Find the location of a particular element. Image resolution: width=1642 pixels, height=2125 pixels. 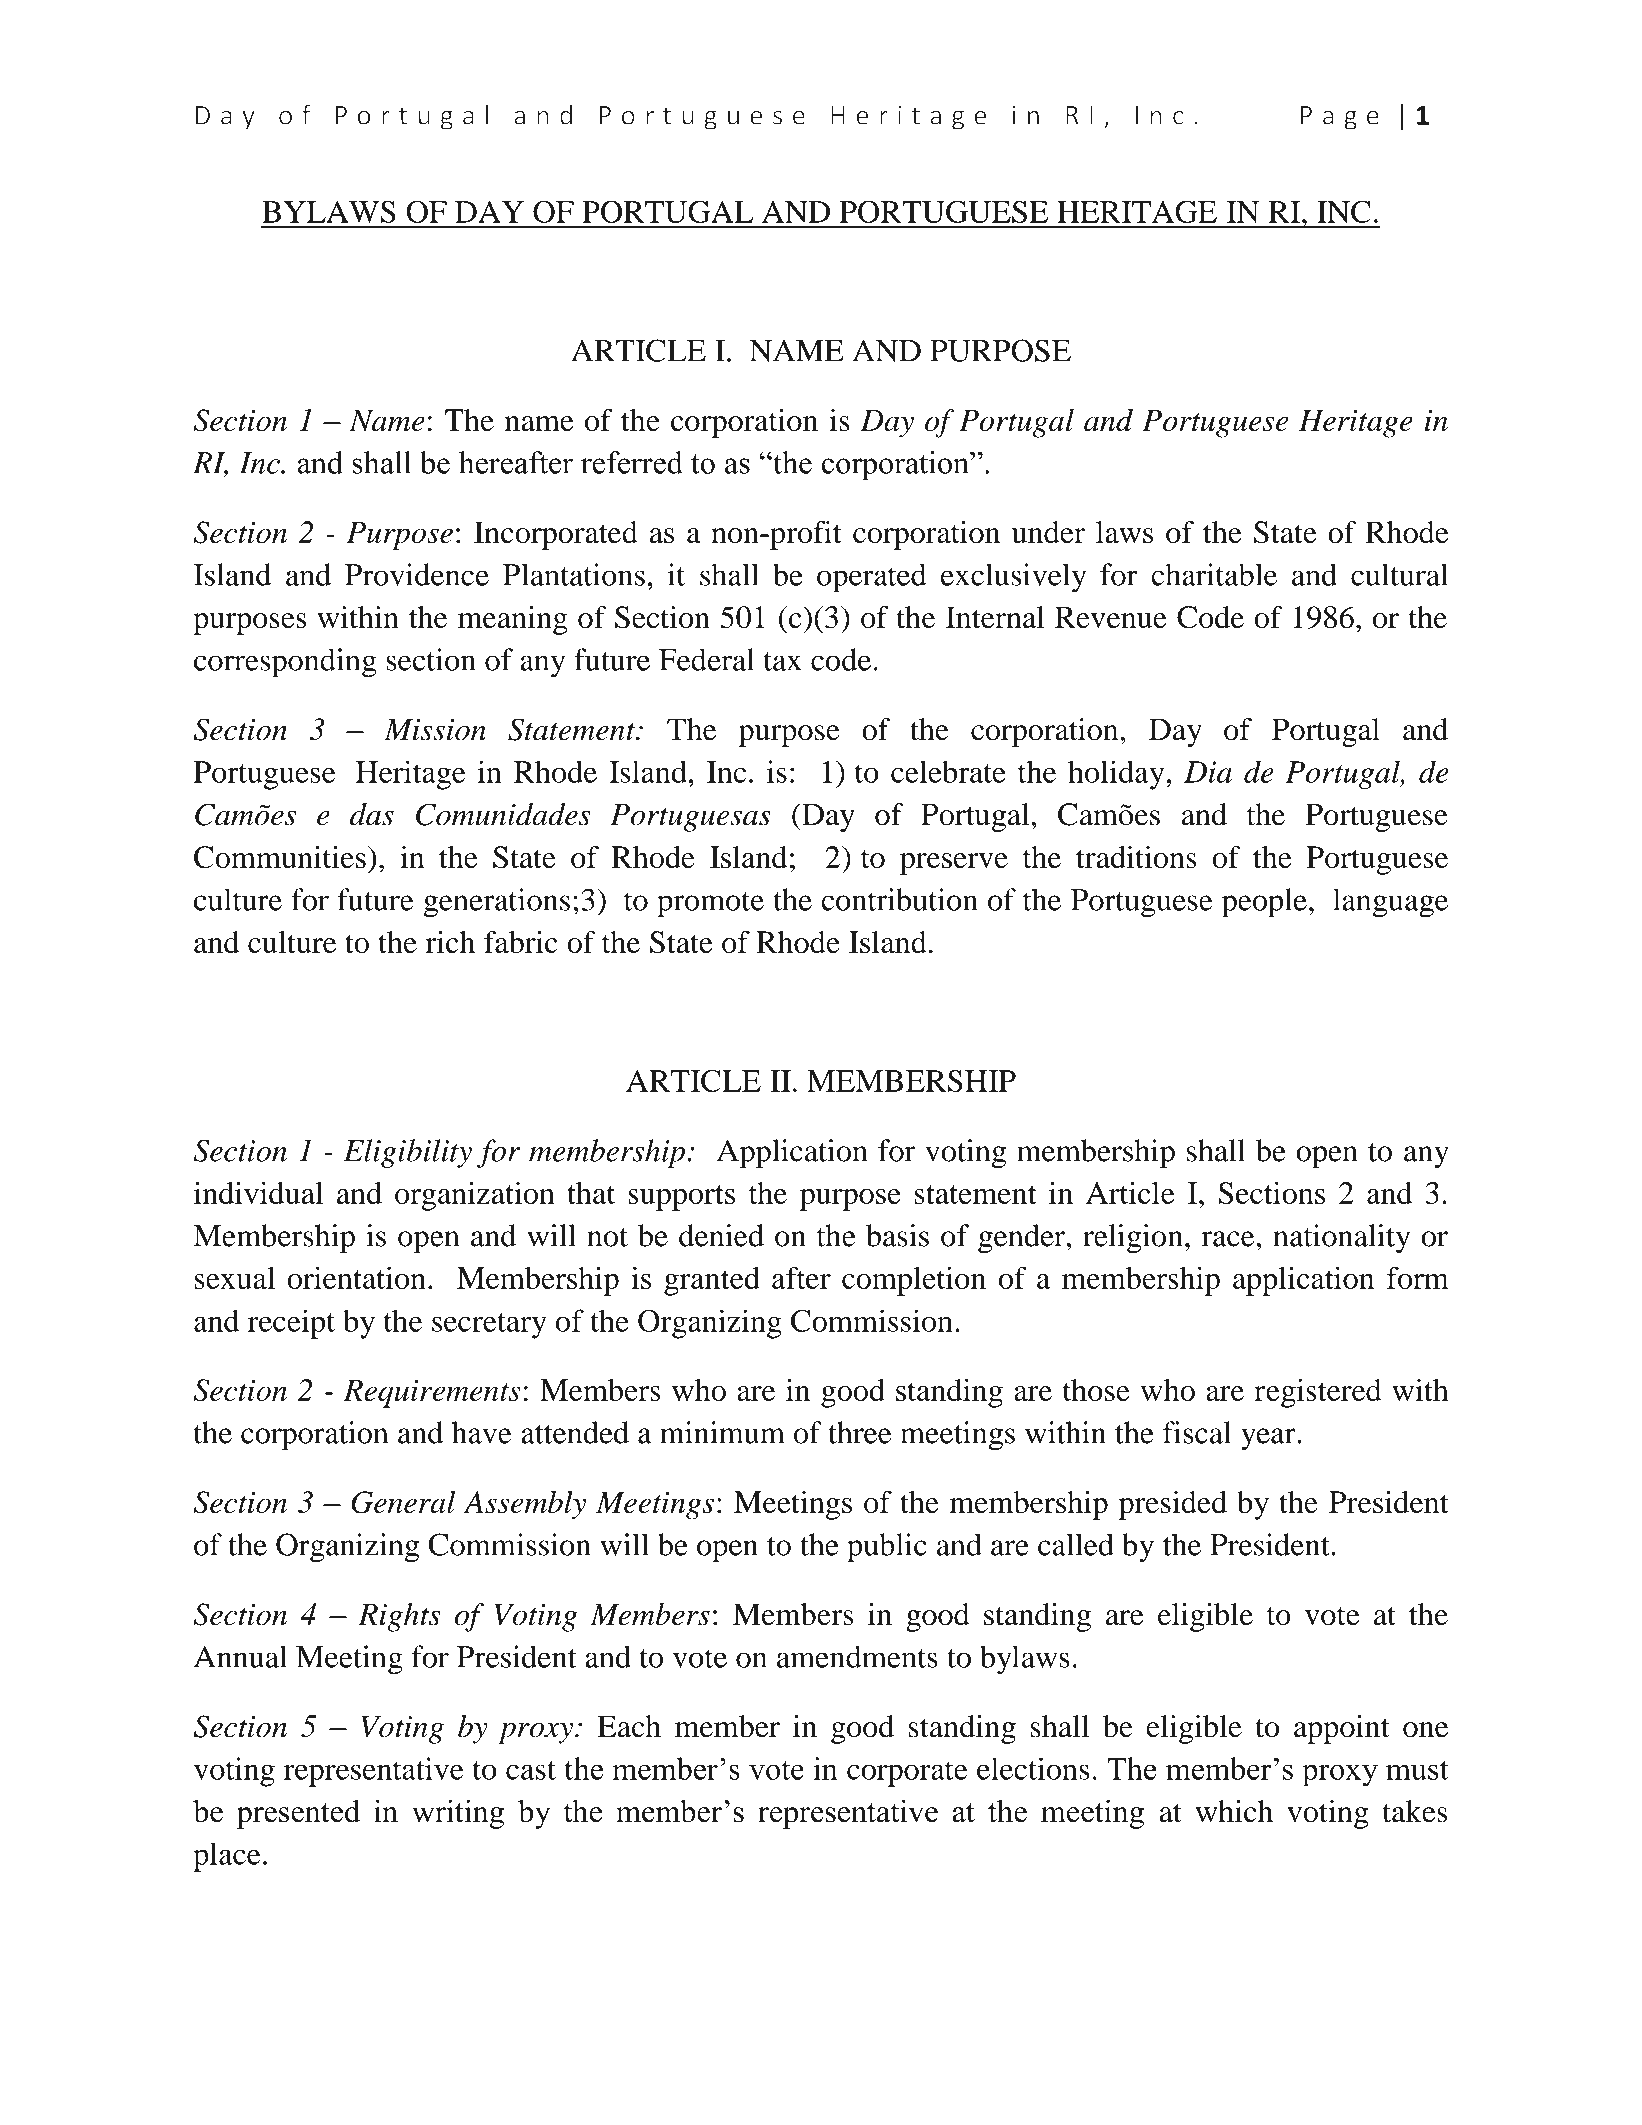

rich is located at coordinates (450, 942).
